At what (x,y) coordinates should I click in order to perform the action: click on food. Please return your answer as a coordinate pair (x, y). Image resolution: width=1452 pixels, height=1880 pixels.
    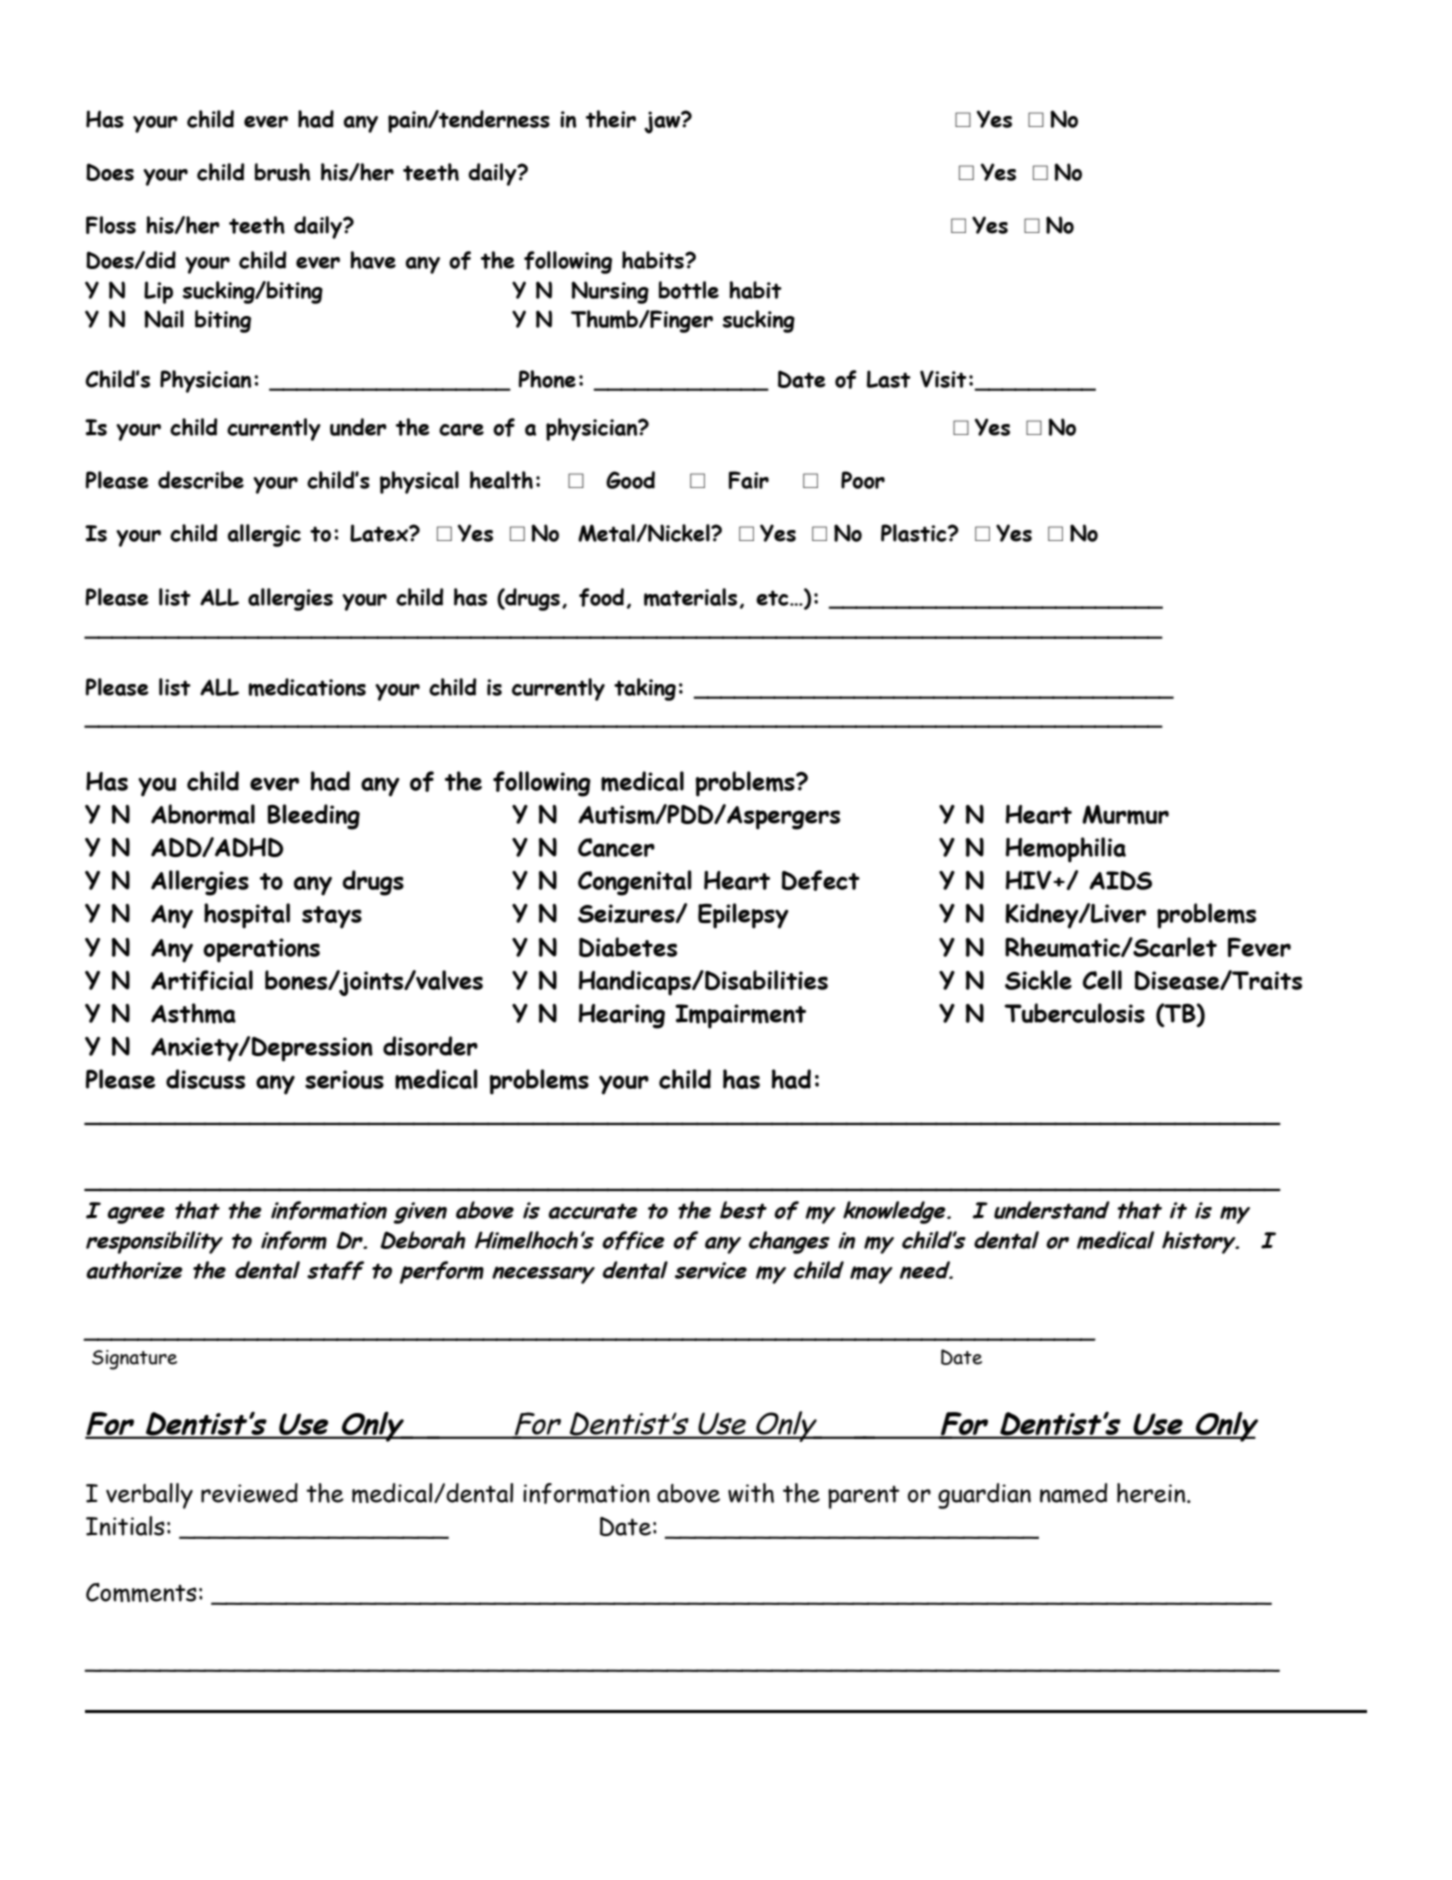
    Looking at the image, I should click on (601, 597).
